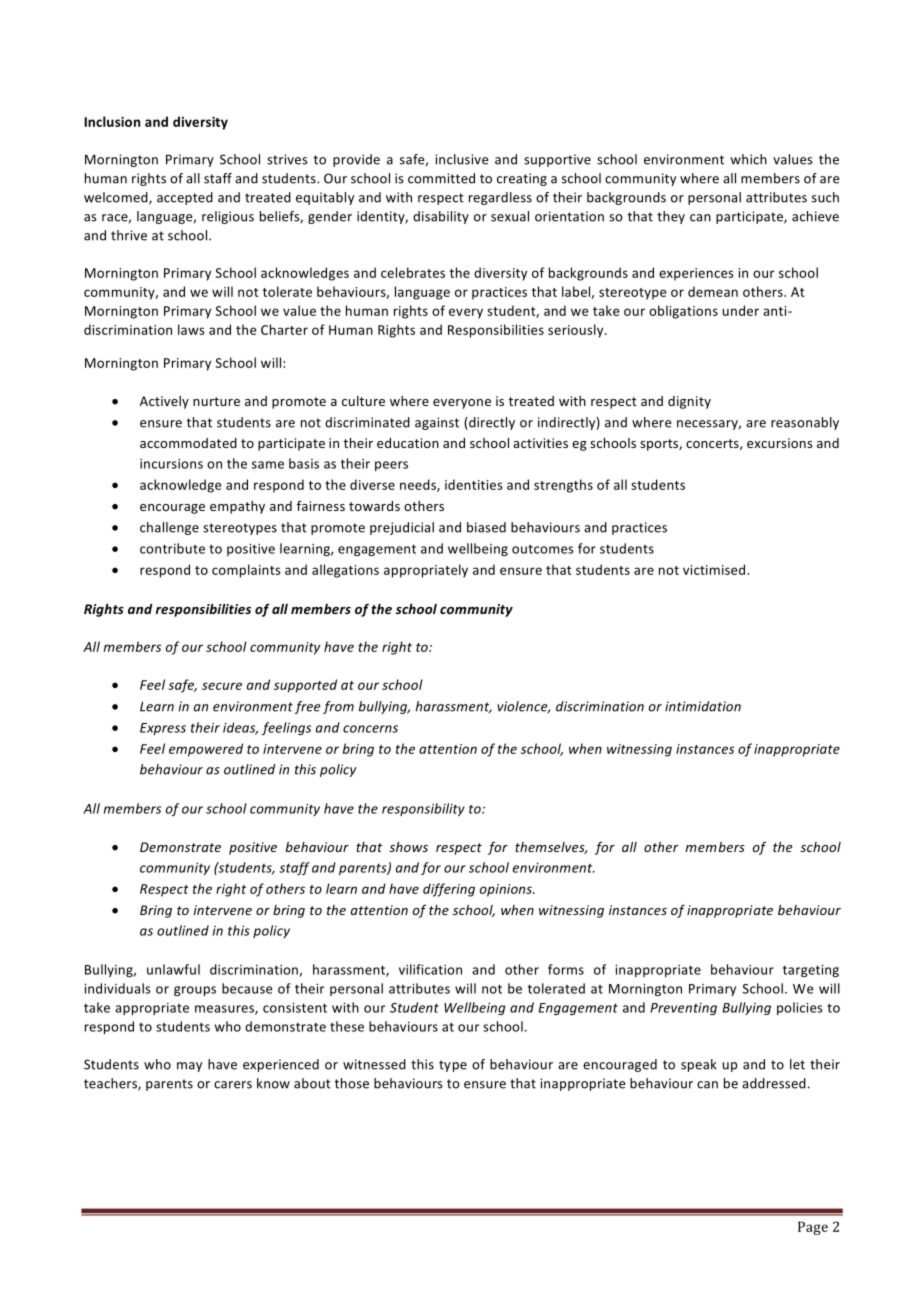  Describe the element at coordinates (352, 1083) in the screenshot. I see `those` at that location.
